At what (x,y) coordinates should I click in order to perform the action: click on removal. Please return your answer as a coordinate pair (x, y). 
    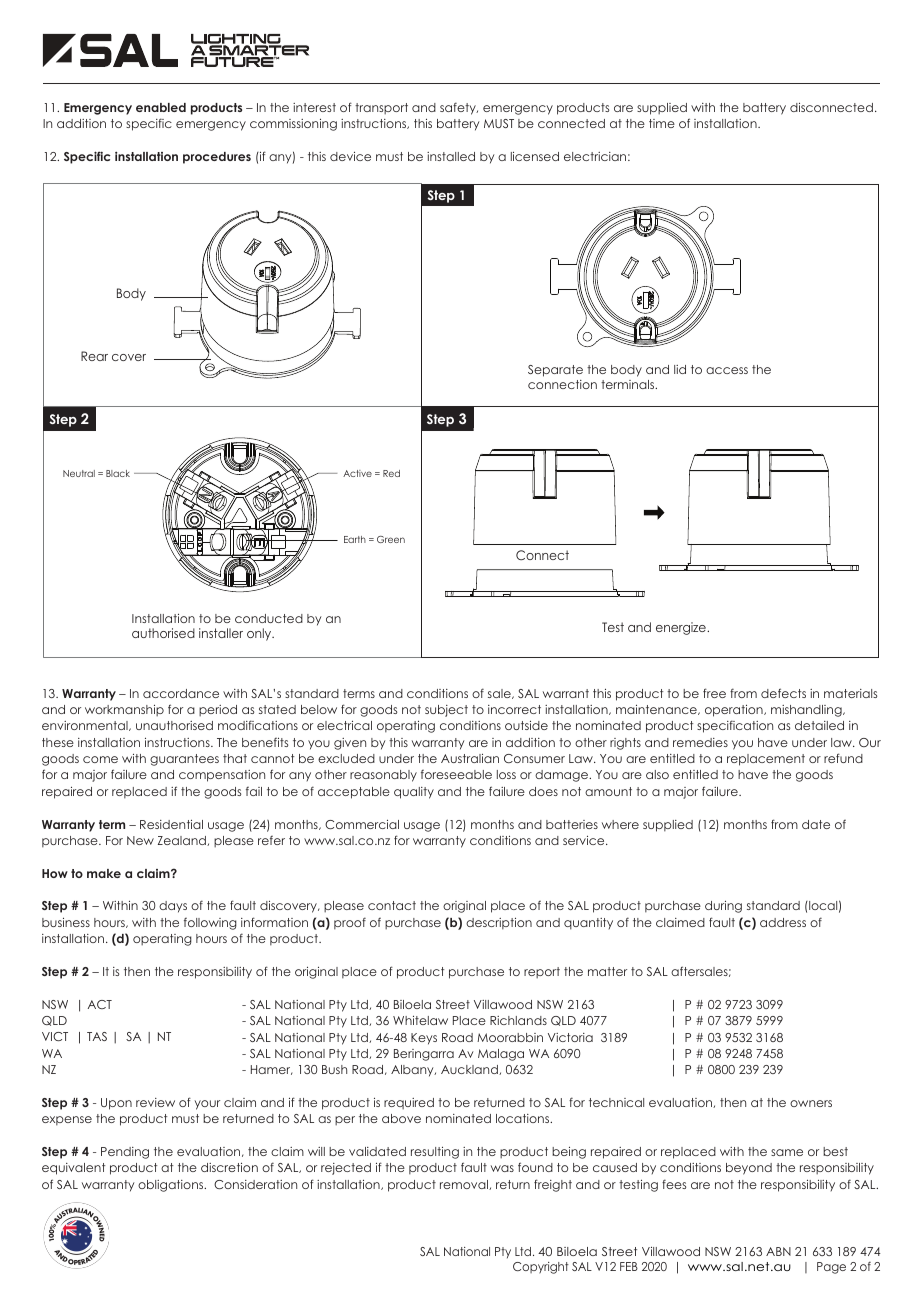
    Looking at the image, I should click on (465, 1185).
